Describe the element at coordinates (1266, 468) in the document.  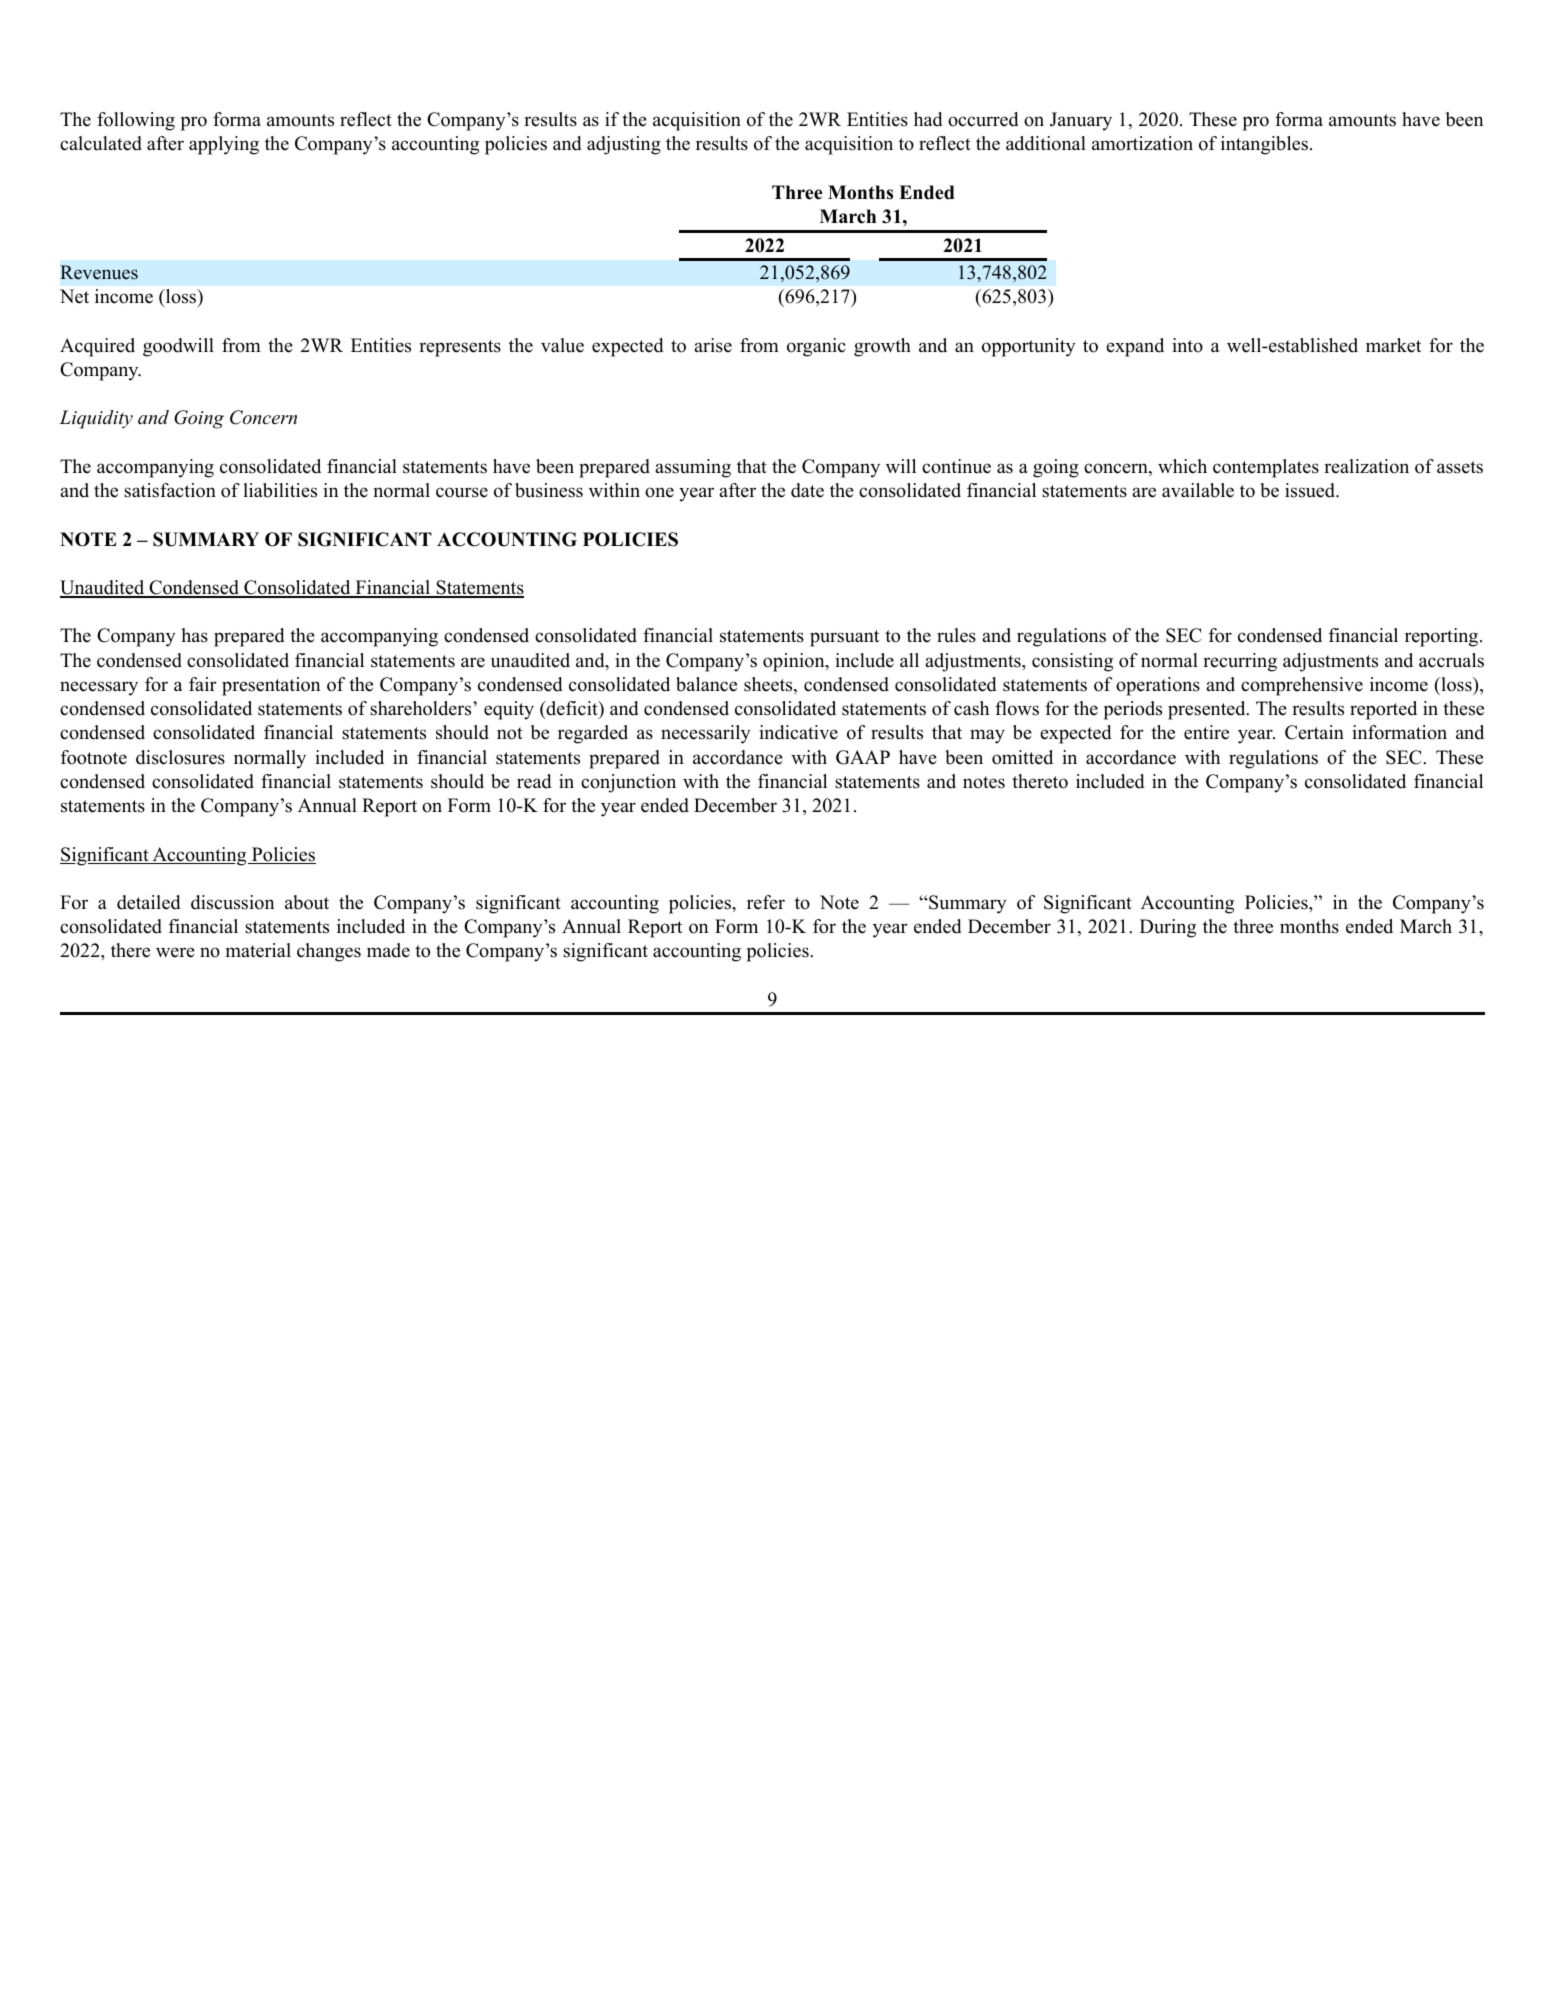
I see `contemplates` at that location.
